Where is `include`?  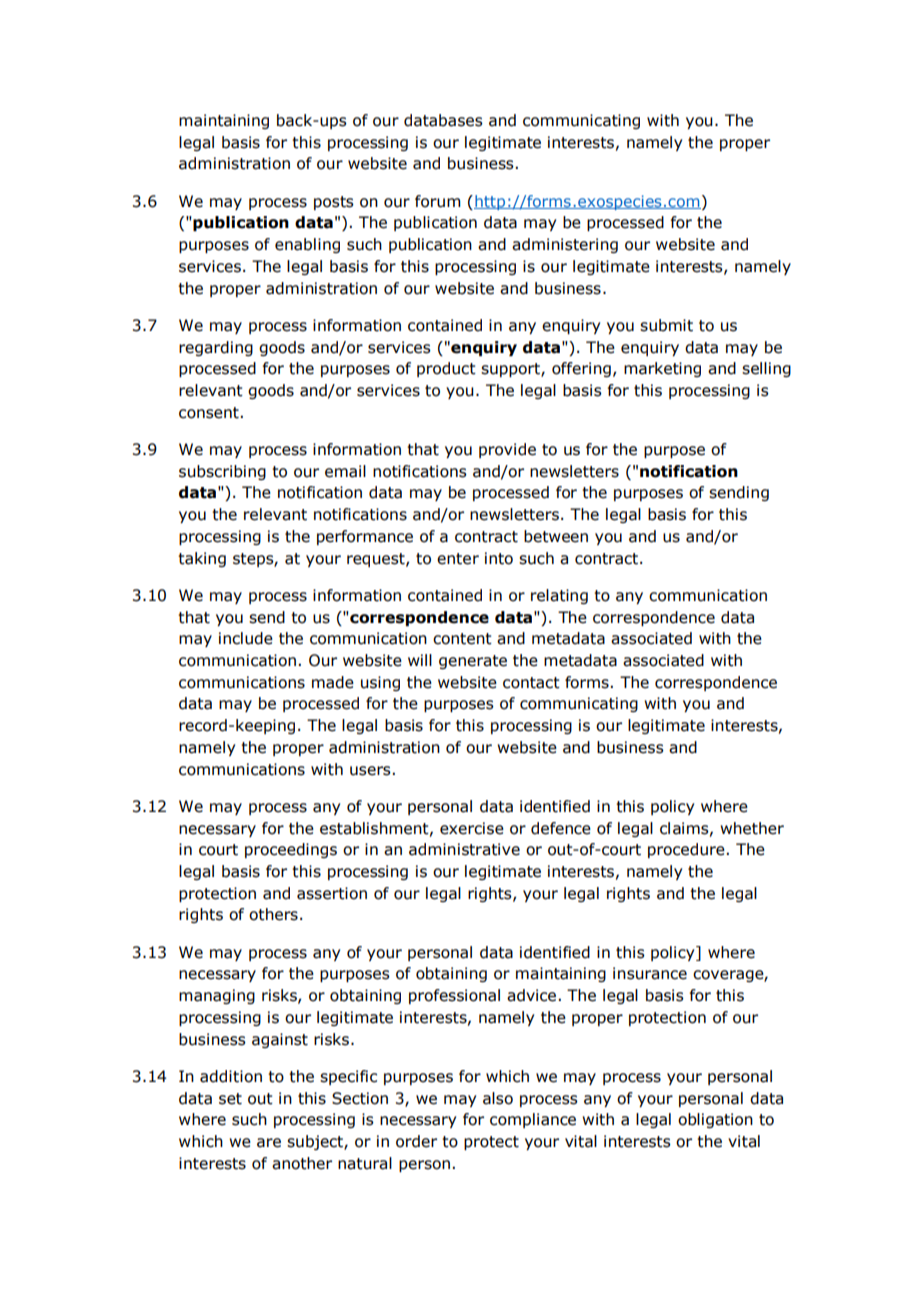 include is located at coordinates (246, 638).
